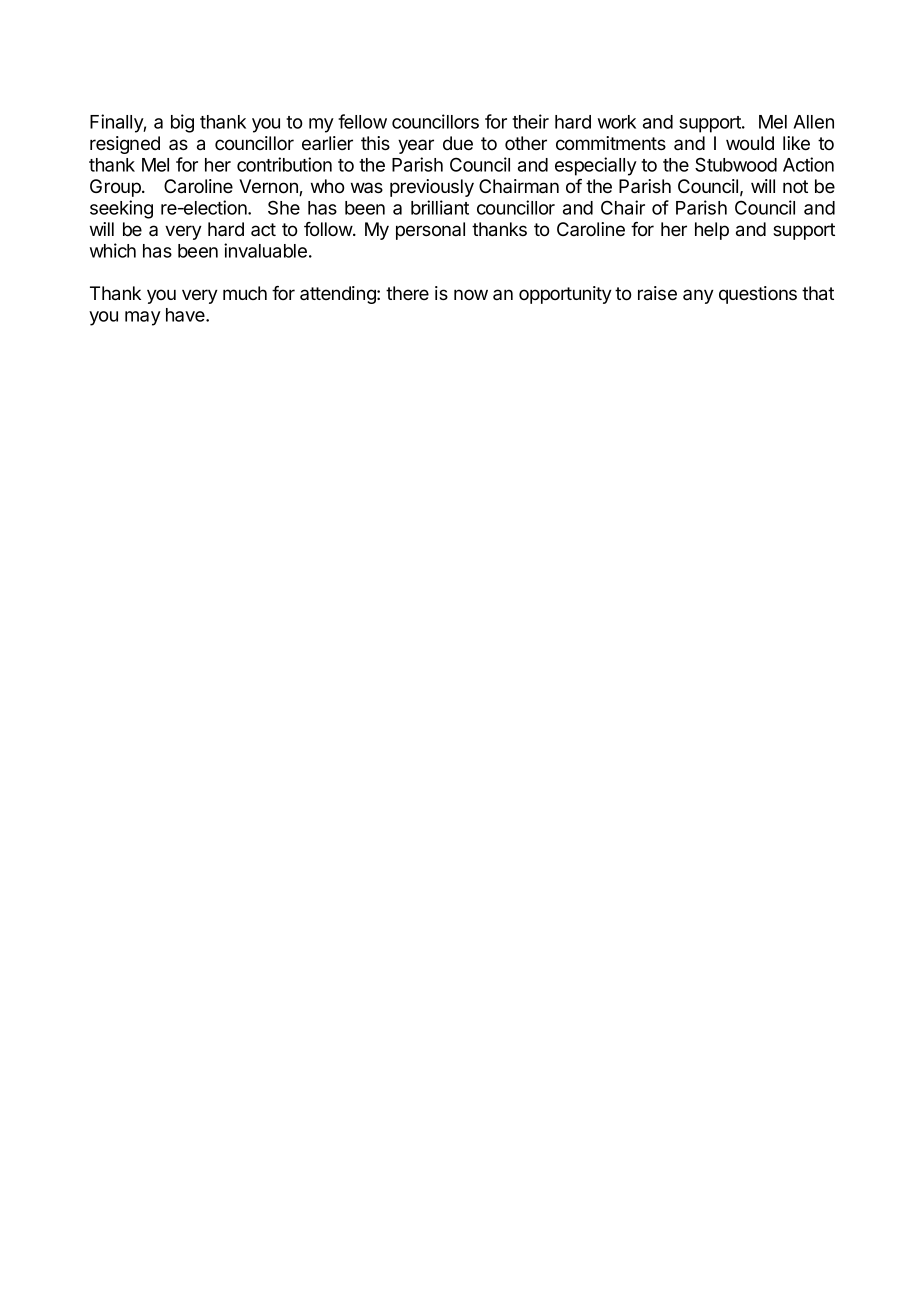 The width and height of the screenshot is (924, 1307). What do you see at coordinates (182, 123) in the screenshot?
I see `big` at bounding box center [182, 123].
